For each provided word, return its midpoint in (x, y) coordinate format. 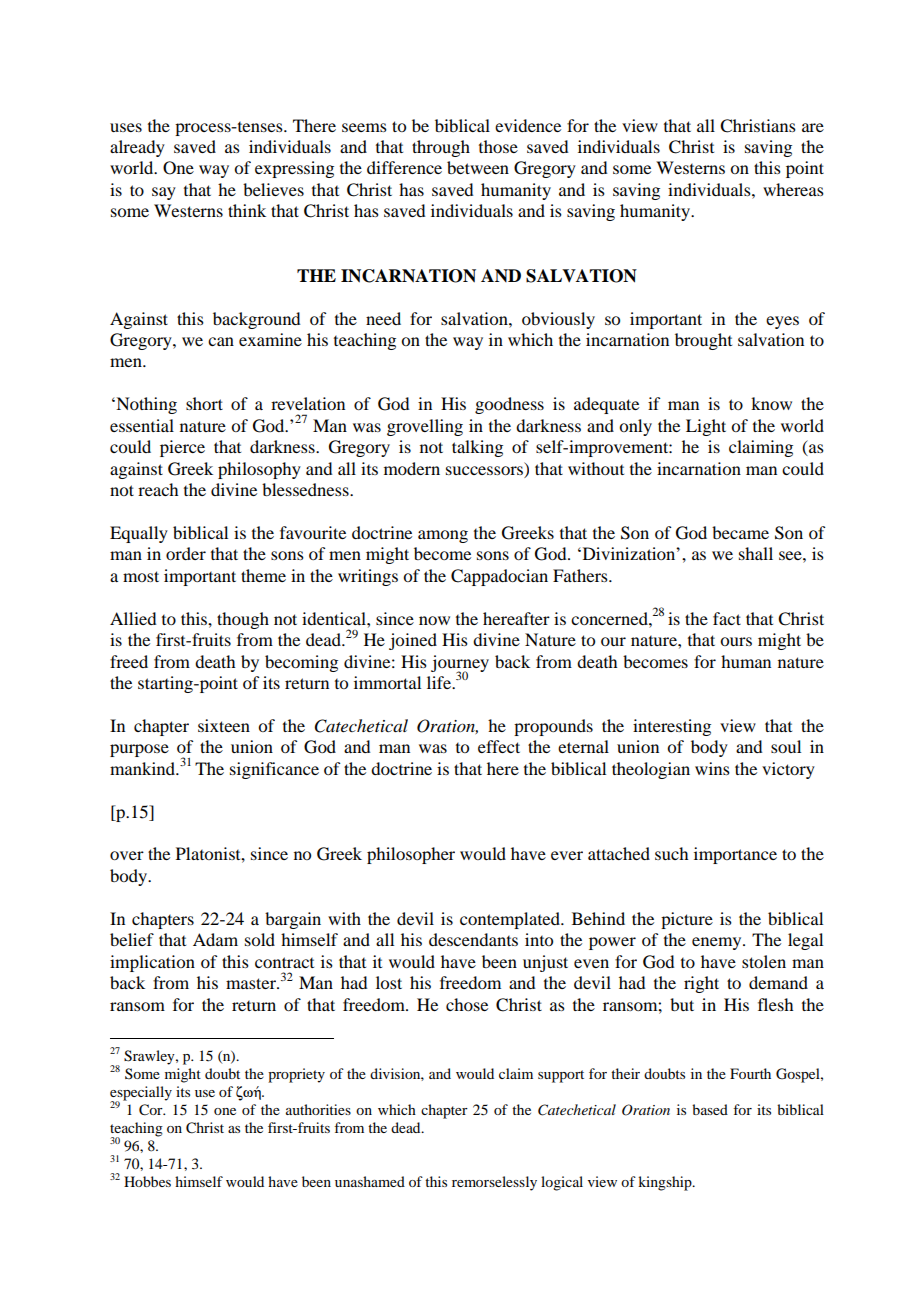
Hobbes (147, 1181)
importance (735, 855)
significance (274, 770)
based (710, 1109)
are (813, 127)
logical (562, 1183)
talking (477, 448)
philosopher (411, 855)
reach (158, 489)
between (478, 167)
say (164, 193)
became (740, 532)
